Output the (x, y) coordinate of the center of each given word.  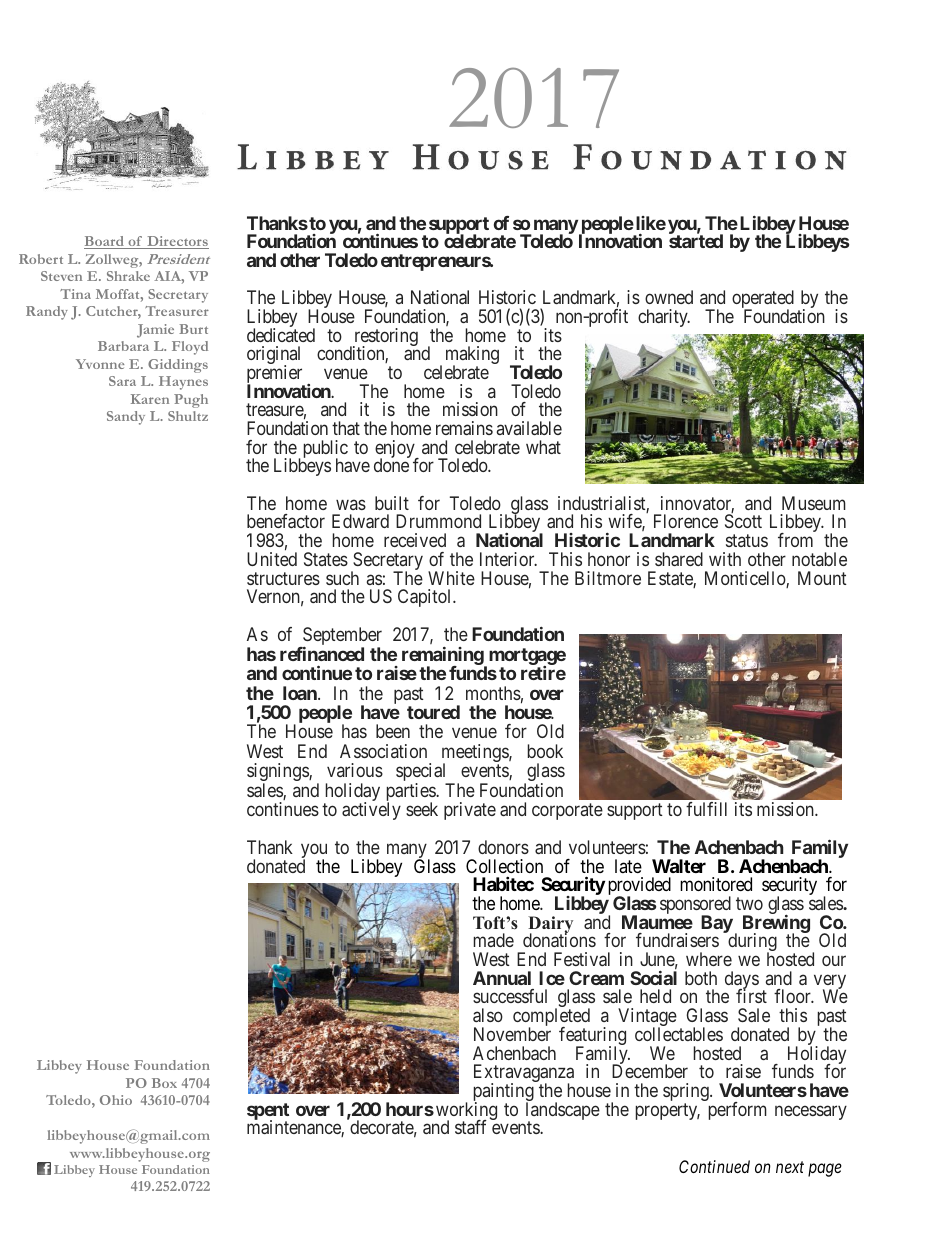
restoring (385, 338)
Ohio (116, 1100)
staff (471, 1127)
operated (763, 300)
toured (433, 712)
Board (105, 242)
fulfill (706, 809)
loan (301, 693)
